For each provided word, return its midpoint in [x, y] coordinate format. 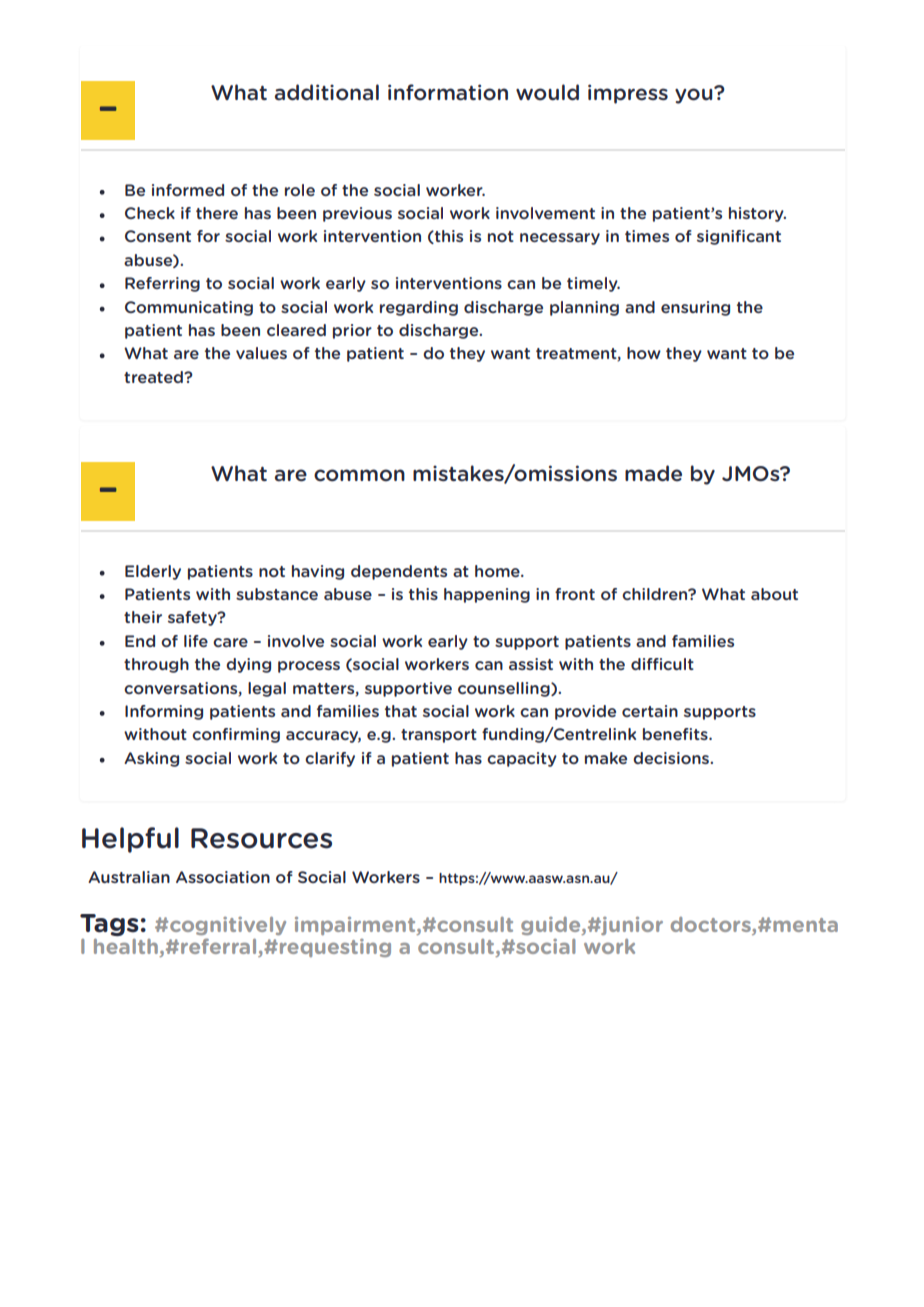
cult [678, 664]
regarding [419, 308]
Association [223, 877]
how [644, 353]
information [448, 92]
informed [188, 190]
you [695, 95]
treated [154, 377]
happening [487, 595]
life [196, 641]
